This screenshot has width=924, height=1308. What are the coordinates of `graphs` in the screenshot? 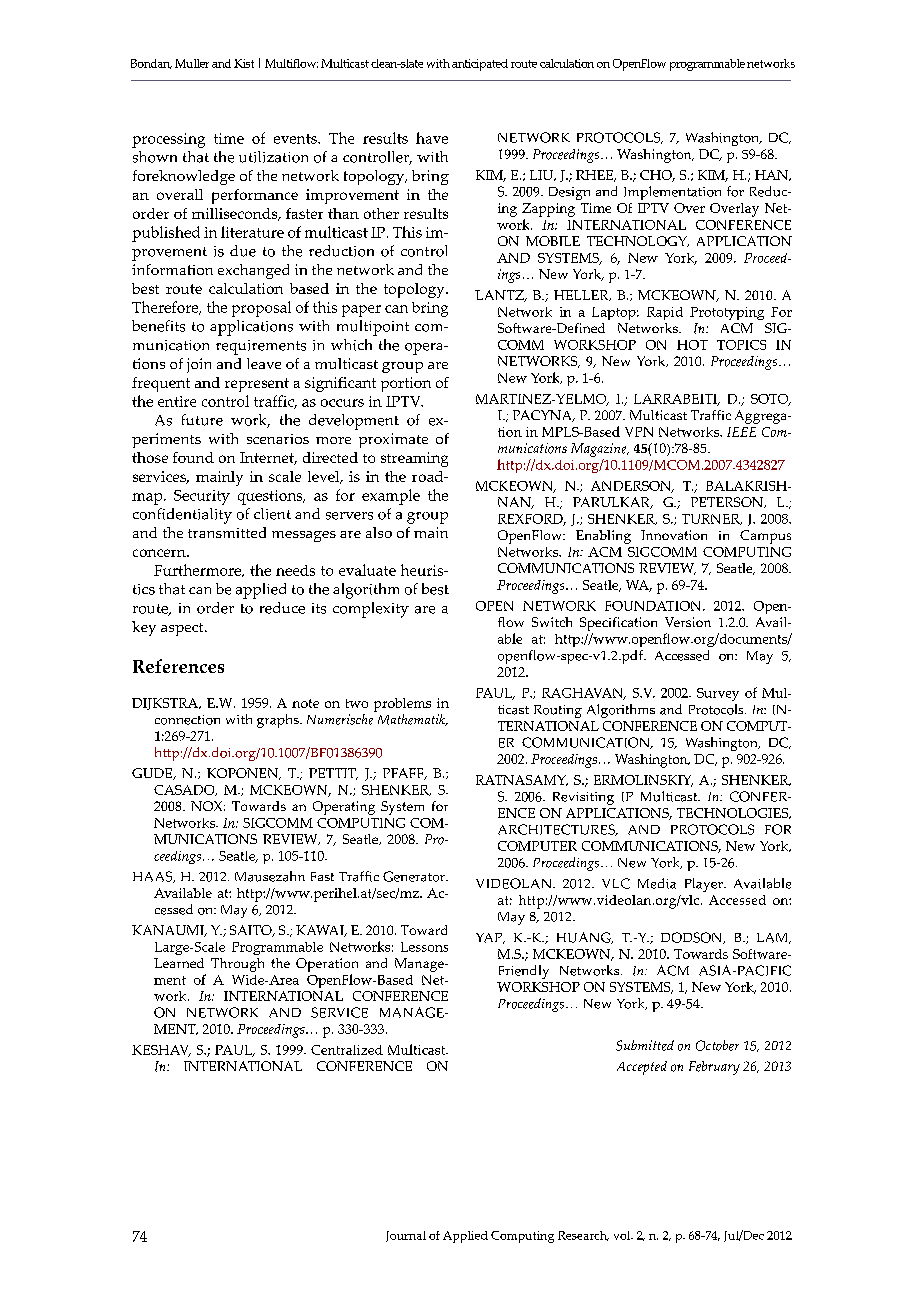 It's located at (279, 721).
